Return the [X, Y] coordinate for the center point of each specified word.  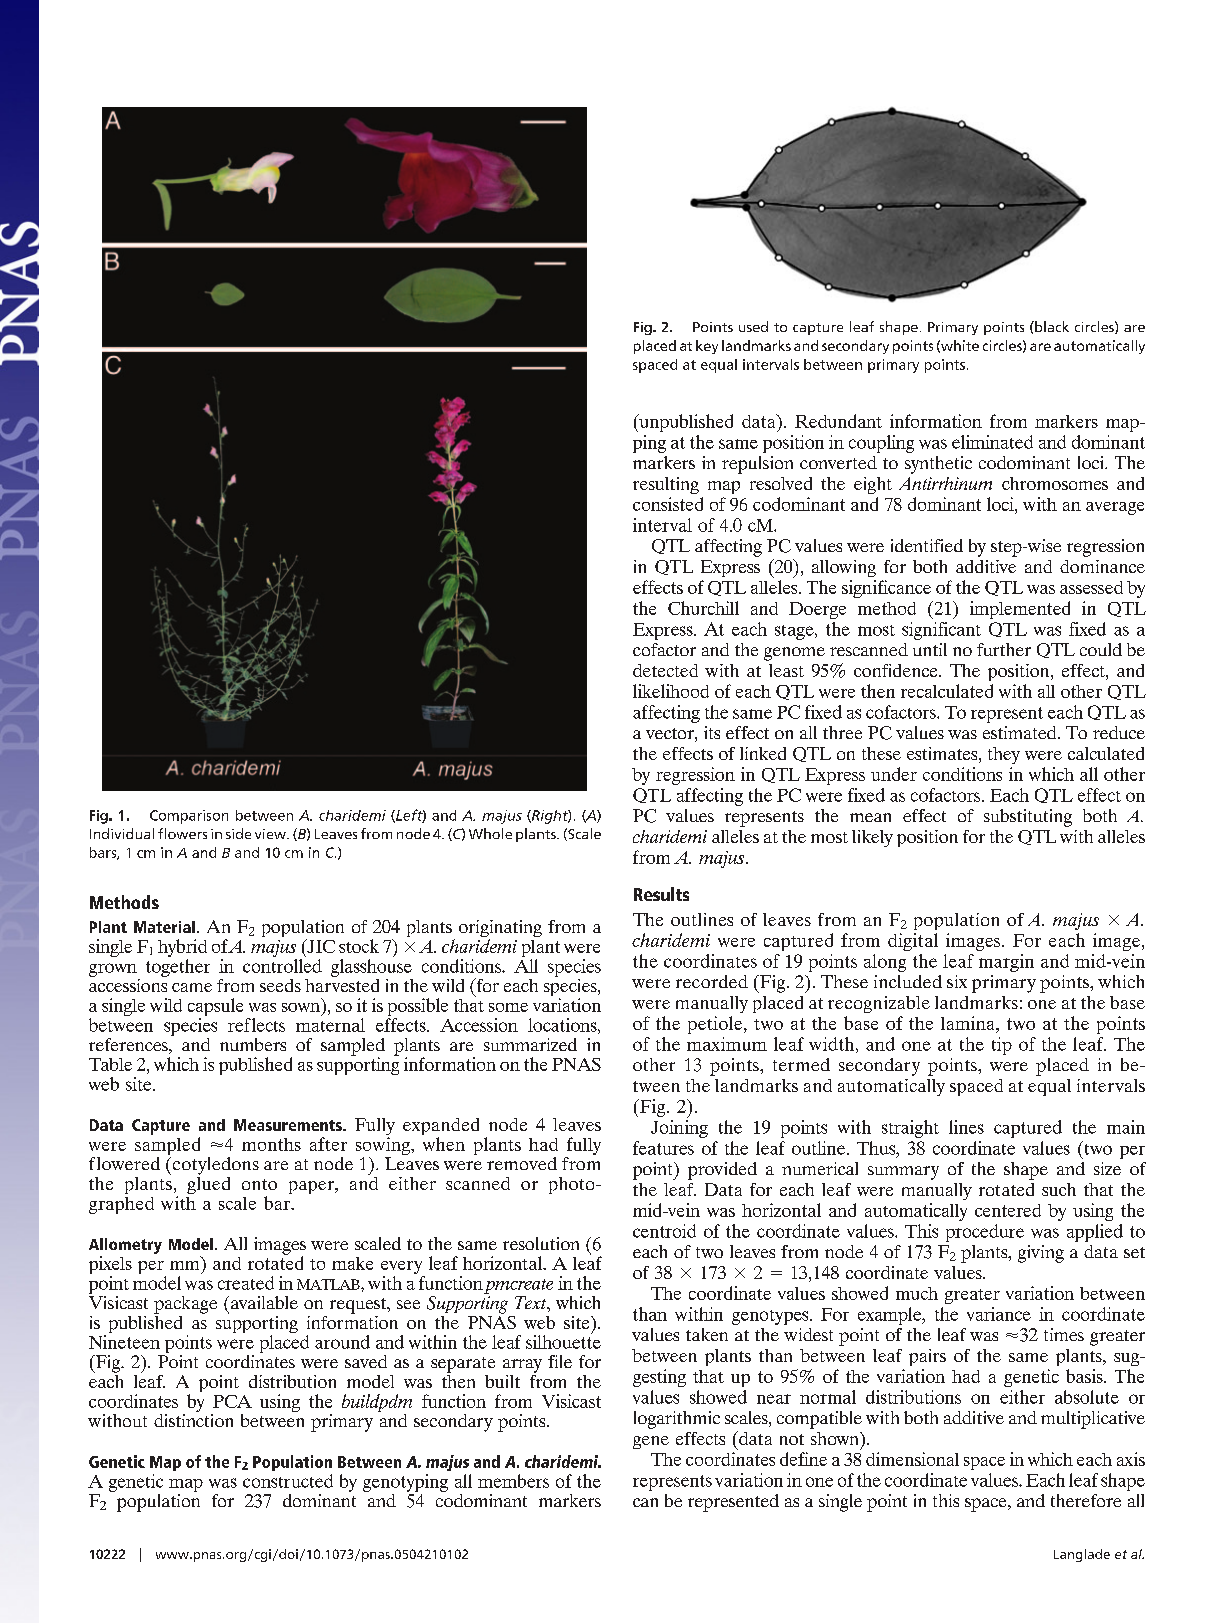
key [707, 347]
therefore [1086, 1500]
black [1051, 326]
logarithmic [677, 1420]
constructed [288, 1481]
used [753, 326]
